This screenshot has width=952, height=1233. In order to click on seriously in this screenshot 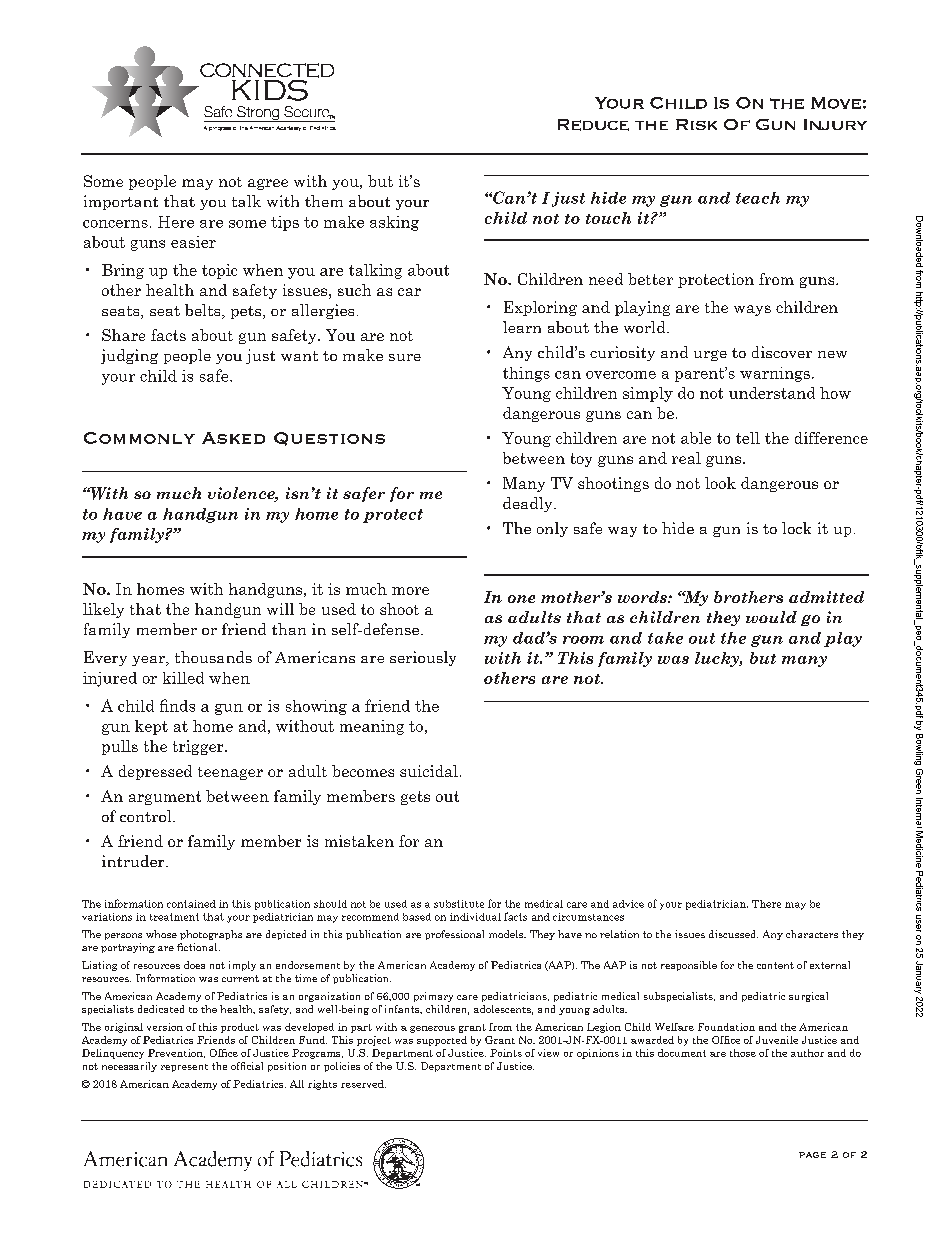, I will do `click(423, 658)`.
